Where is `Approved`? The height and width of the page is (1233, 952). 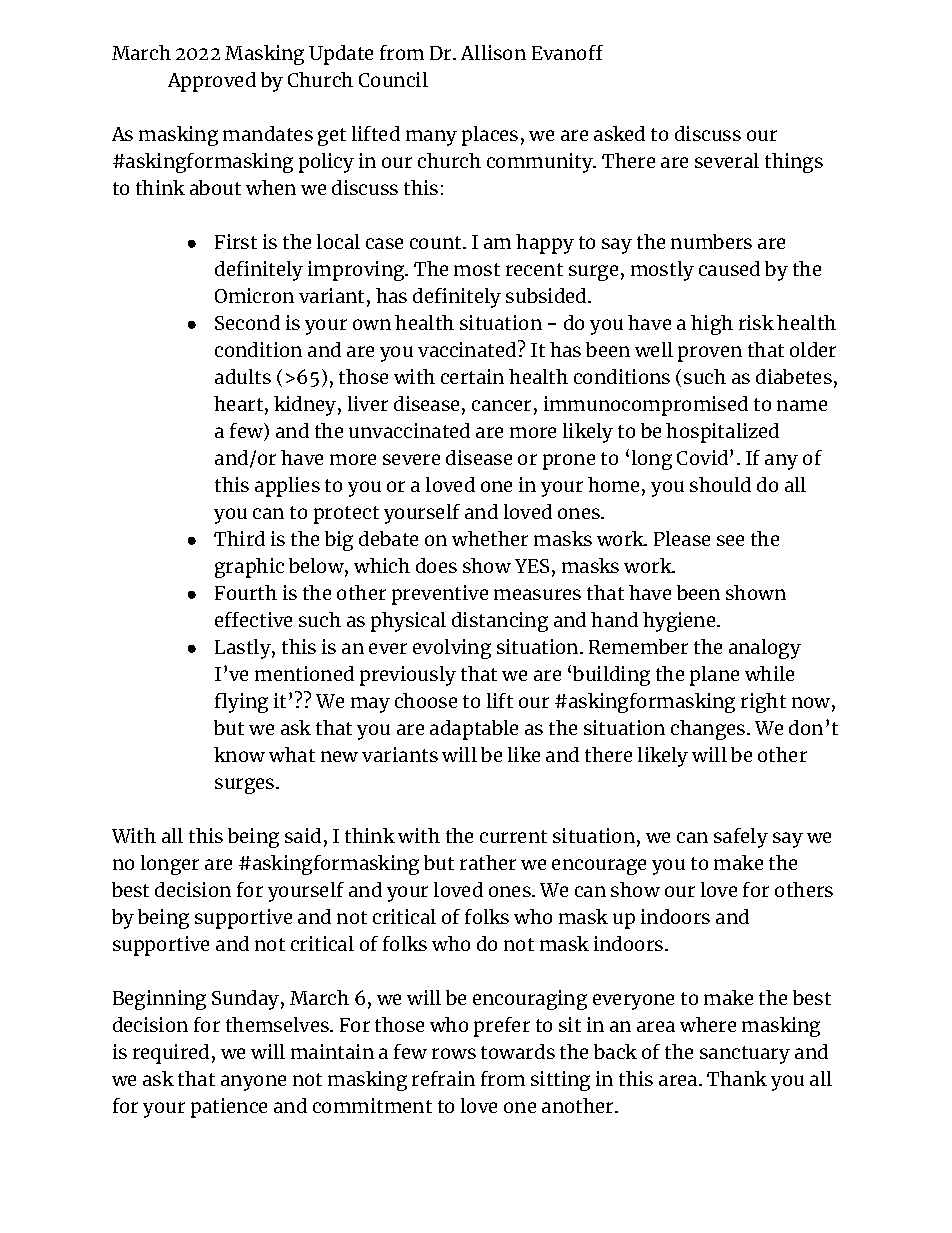
Approved is located at coordinates (212, 82).
